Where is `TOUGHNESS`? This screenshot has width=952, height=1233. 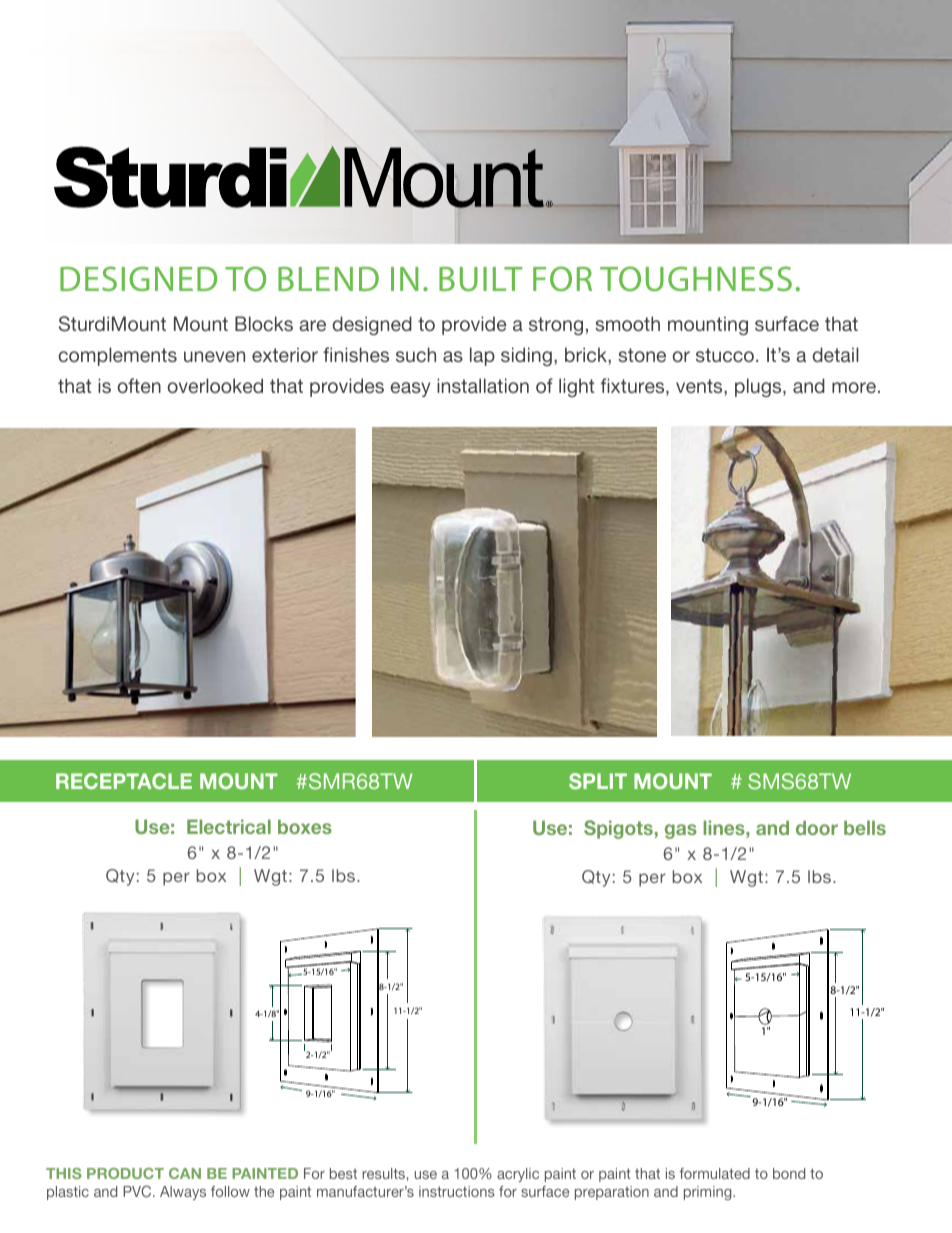
TOUGHNESS is located at coordinates (696, 278).
